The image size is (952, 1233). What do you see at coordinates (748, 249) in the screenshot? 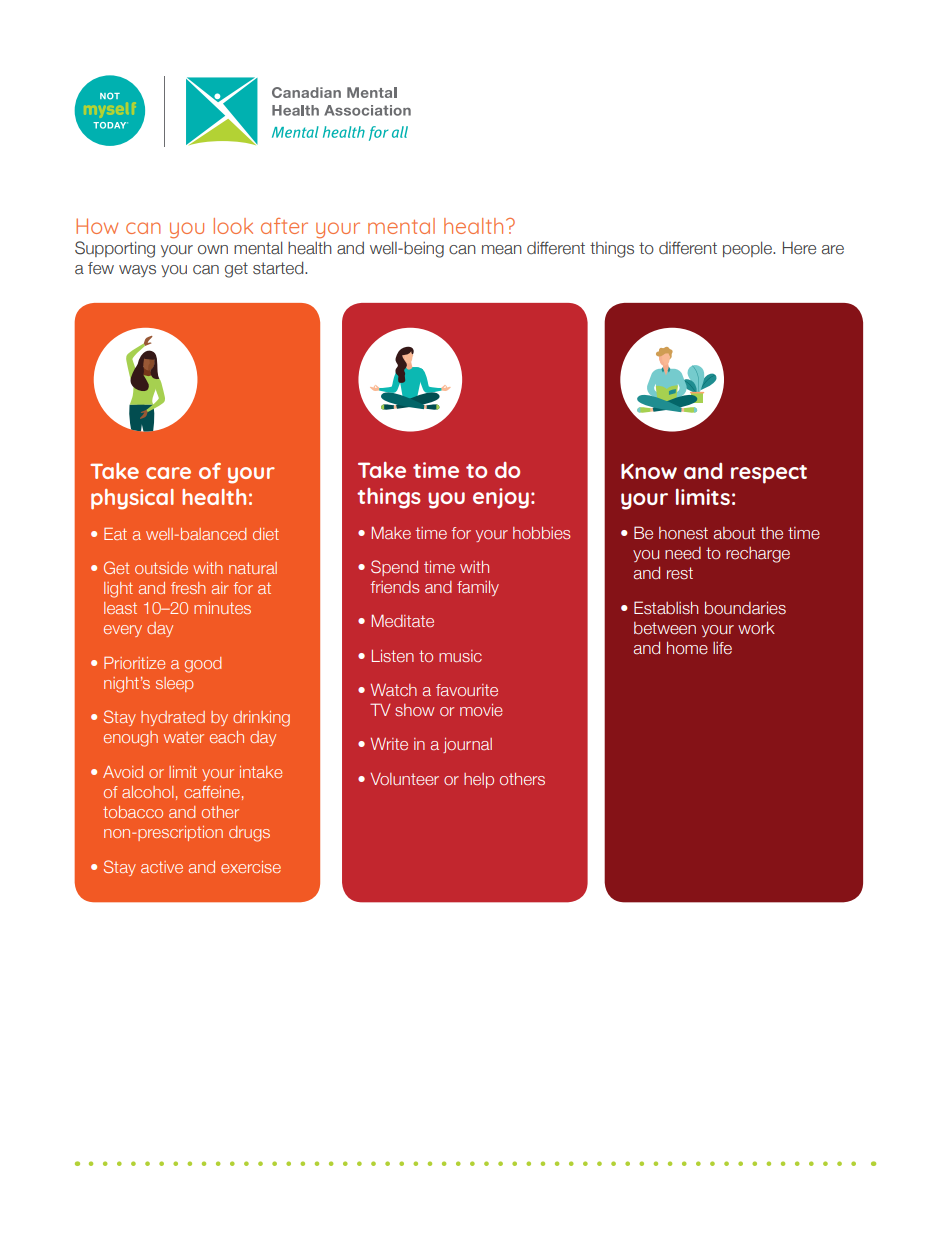
I see `people` at bounding box center [748, 249].
